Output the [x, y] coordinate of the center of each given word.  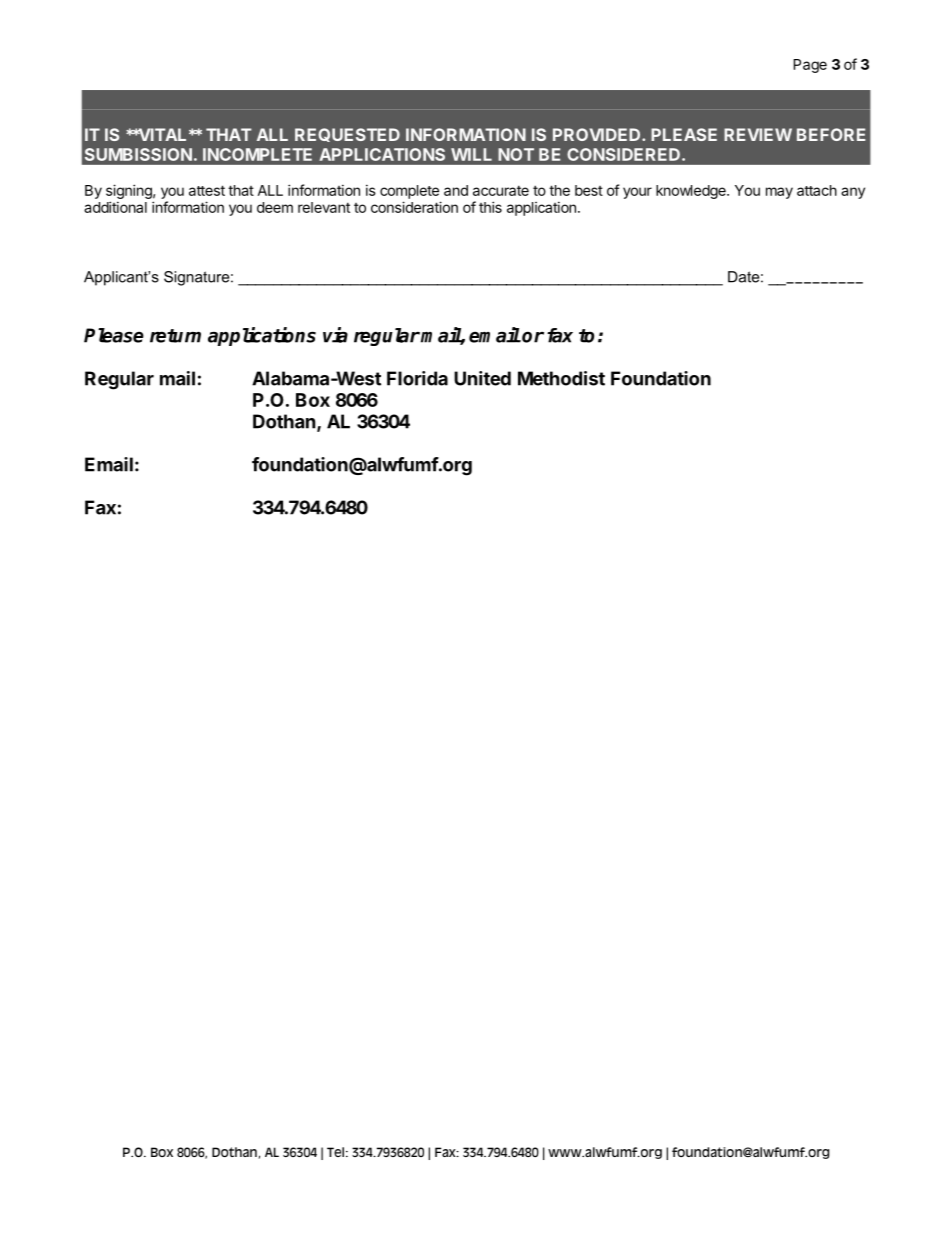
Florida [417, 378]
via [335, 335]
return [175, 336]
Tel [335, 1152]
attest [207, 190]
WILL [471, 154]
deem [275, 207]
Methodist [561, 378]
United [482, 378]
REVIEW [758, 134]
